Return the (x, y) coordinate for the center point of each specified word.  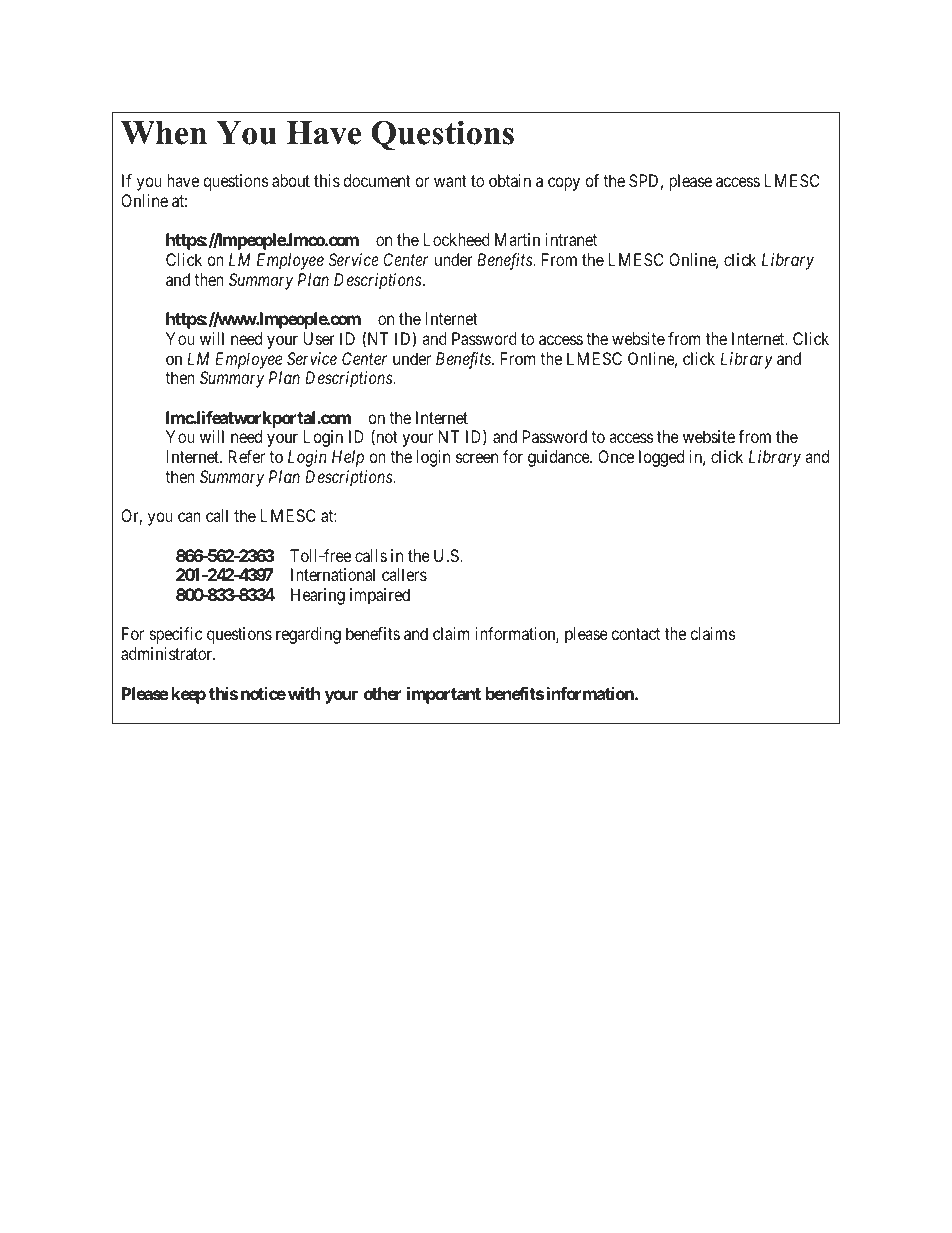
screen (477, 458)
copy (564, 184)
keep (189, 695)
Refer (247, 456)
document (377, 180)
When (164, 133)
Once (616, 456)
